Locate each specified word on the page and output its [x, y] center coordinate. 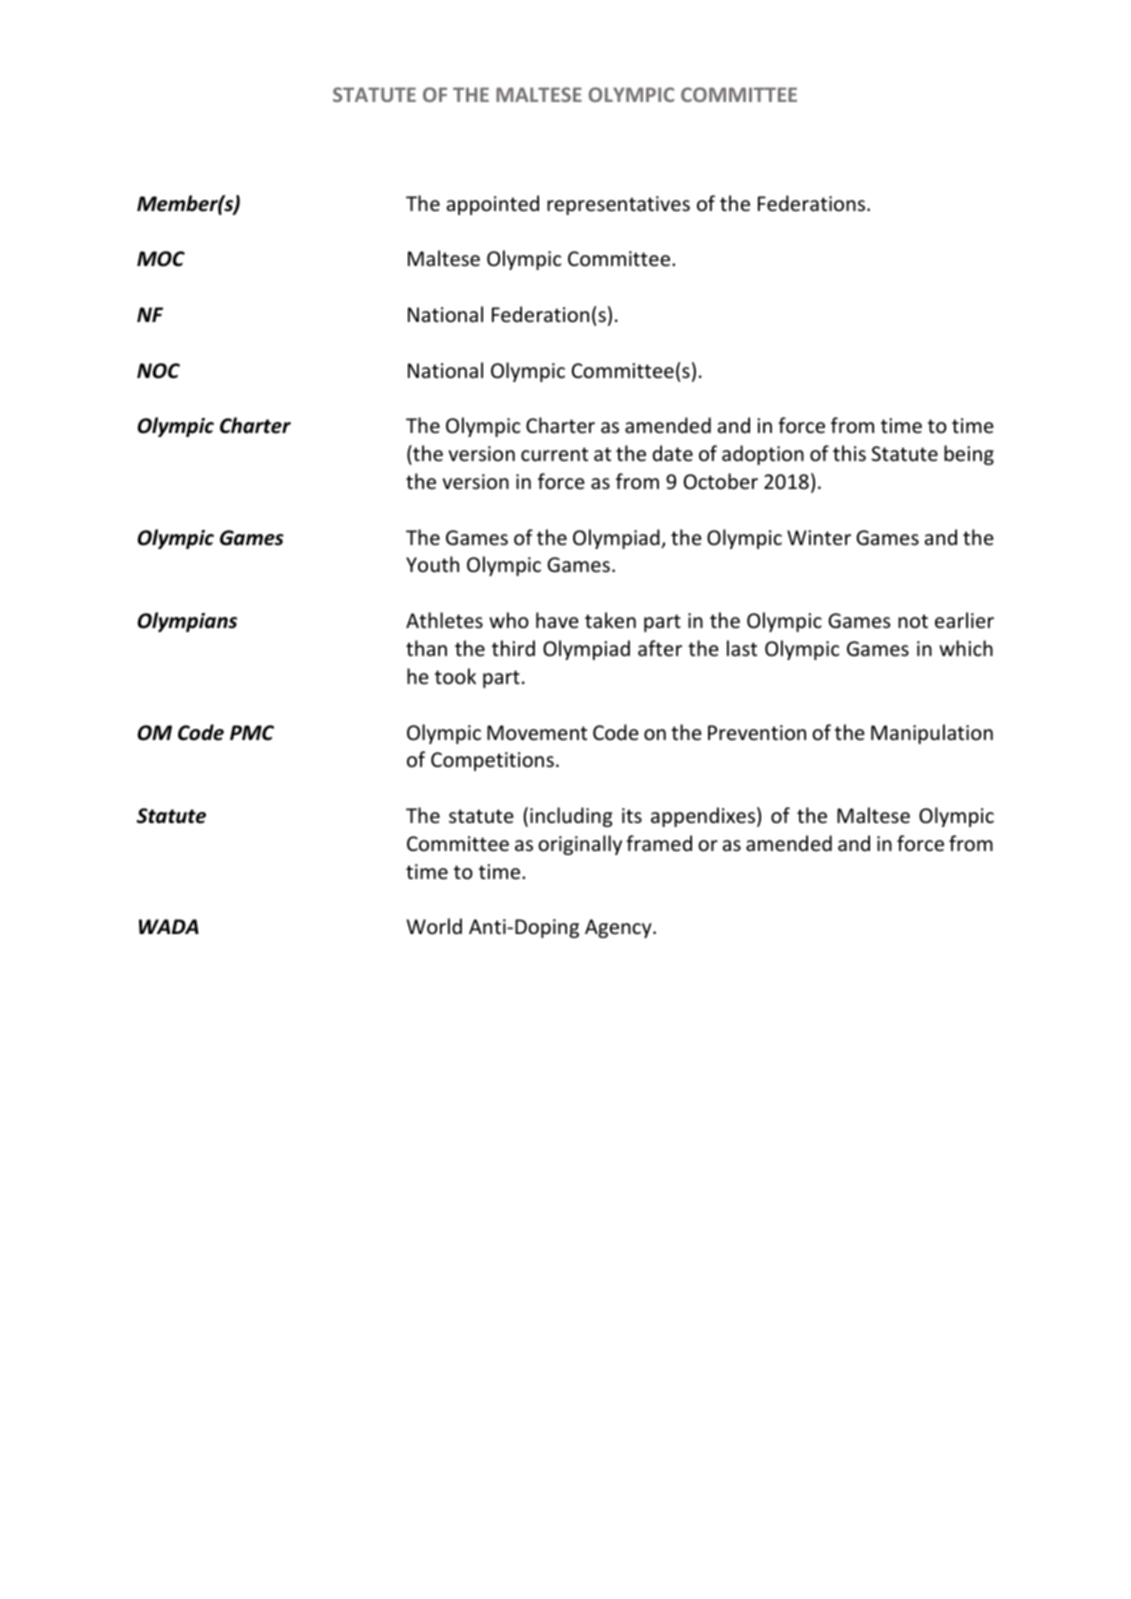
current [554, 454]
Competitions [492, 761]
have [557, 620]
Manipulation [932, 734]
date [673, 453]
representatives [618, 205]
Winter [819, 537]
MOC [161, 259]
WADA [169, 926]
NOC [158, 371]
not [913, 621]
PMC [252, 733]
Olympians [187, 622]
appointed [493, 205]
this [849, 453]
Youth [432, 564]
